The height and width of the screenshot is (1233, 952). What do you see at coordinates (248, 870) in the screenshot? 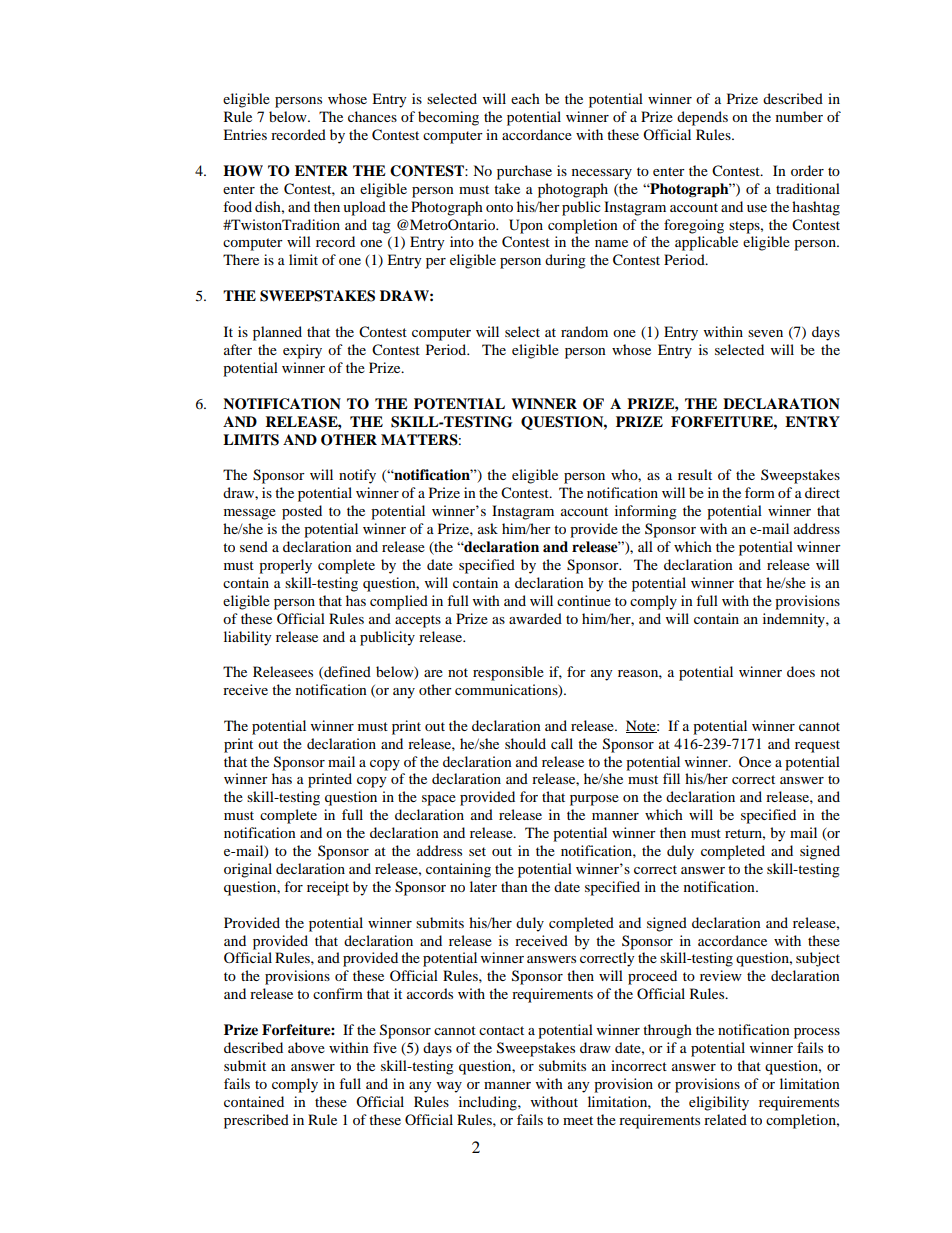
I see `original` at bounding box center [248, 870].
